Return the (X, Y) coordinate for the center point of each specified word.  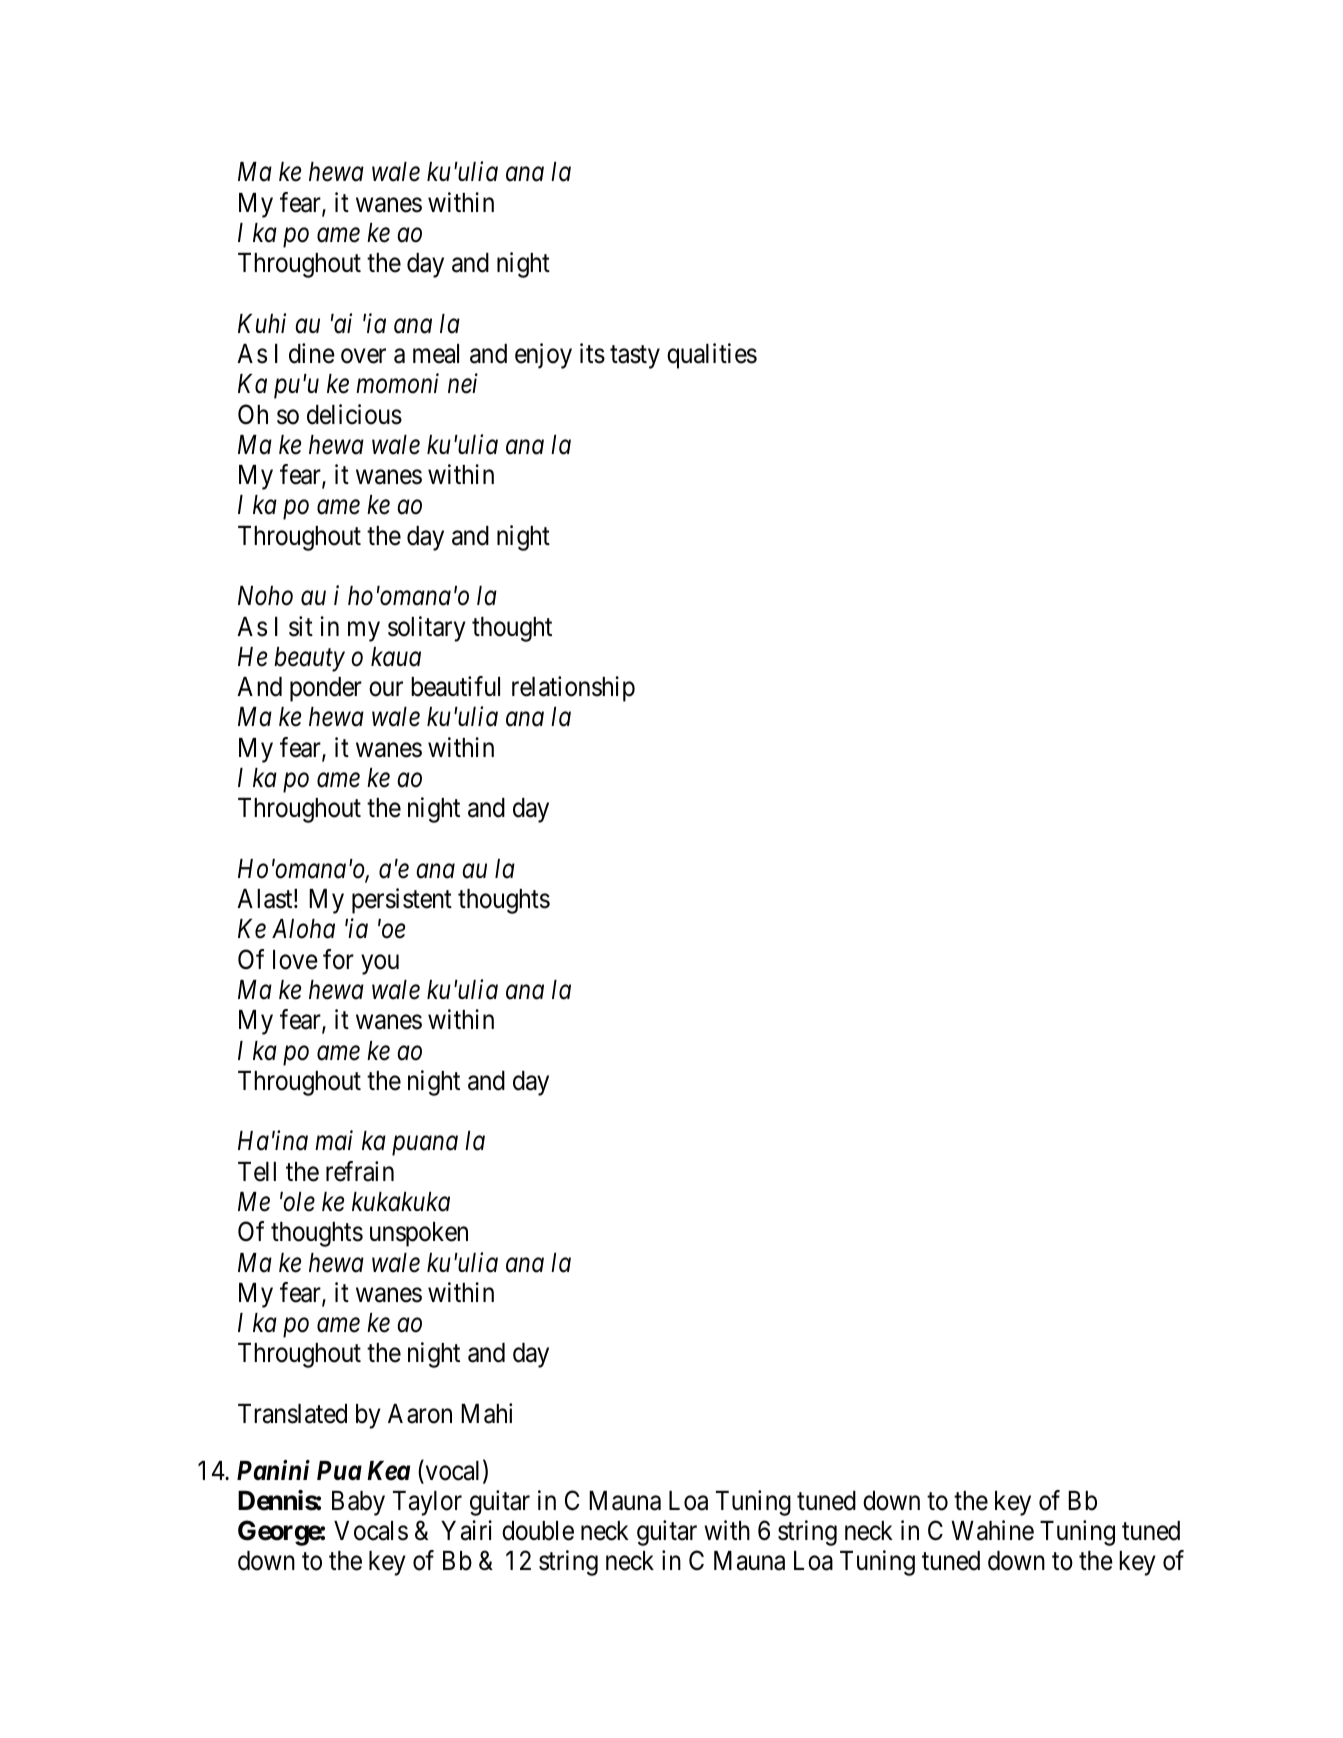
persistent (402, 901)
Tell (257, 1172)
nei (463, 384)
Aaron (420, 1414)
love (295, 960)
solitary (427, 629)
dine (312, 353)
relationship (573, 689)
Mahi (486, 1413)
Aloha (303, 929)
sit (301, 626)
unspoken (419, 1234)
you (380, 965)
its (592, 353)
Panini (273, 1470)
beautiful (455, 686)
